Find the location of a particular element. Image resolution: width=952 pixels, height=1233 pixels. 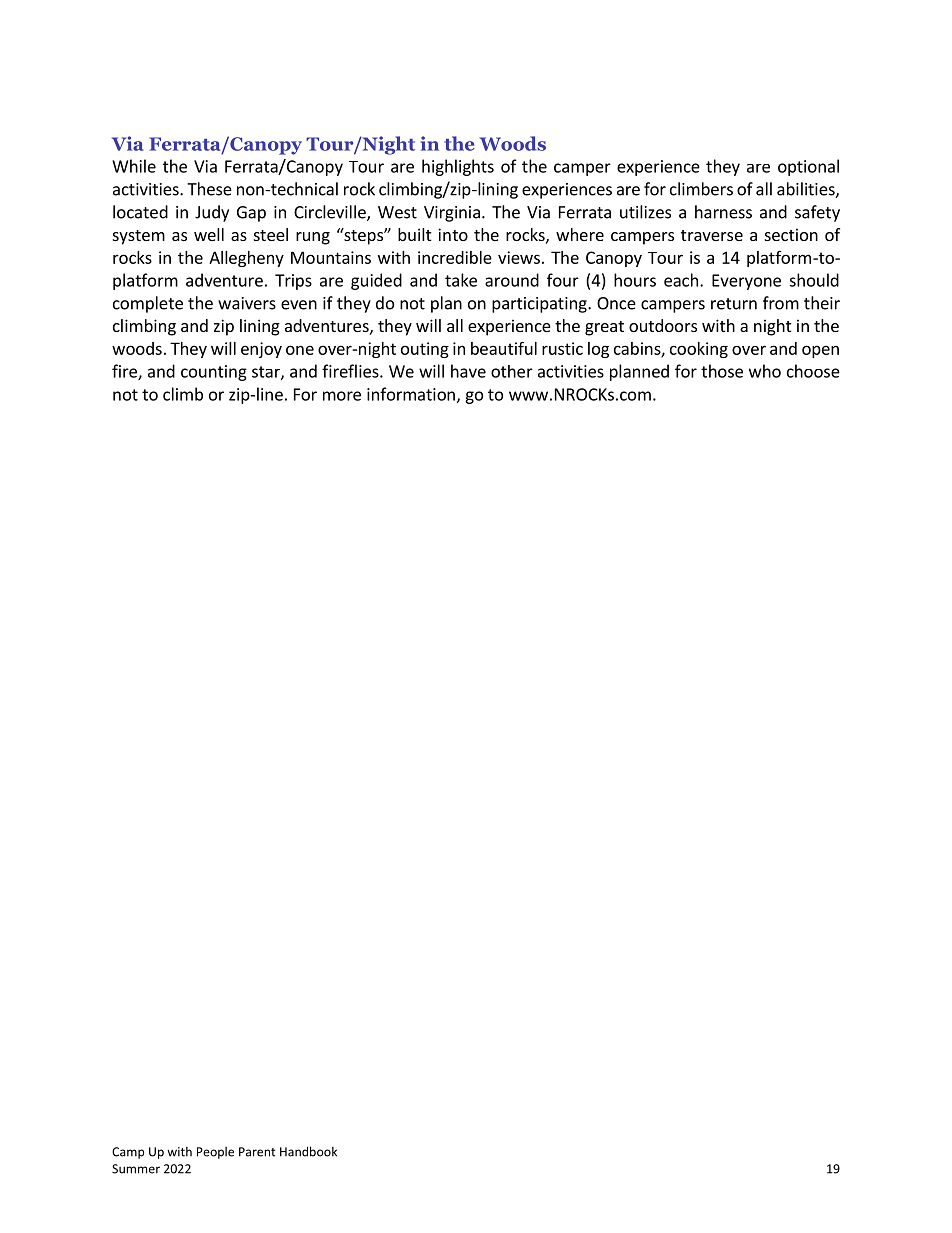

Summer is located at coordinates (136, 1169).
